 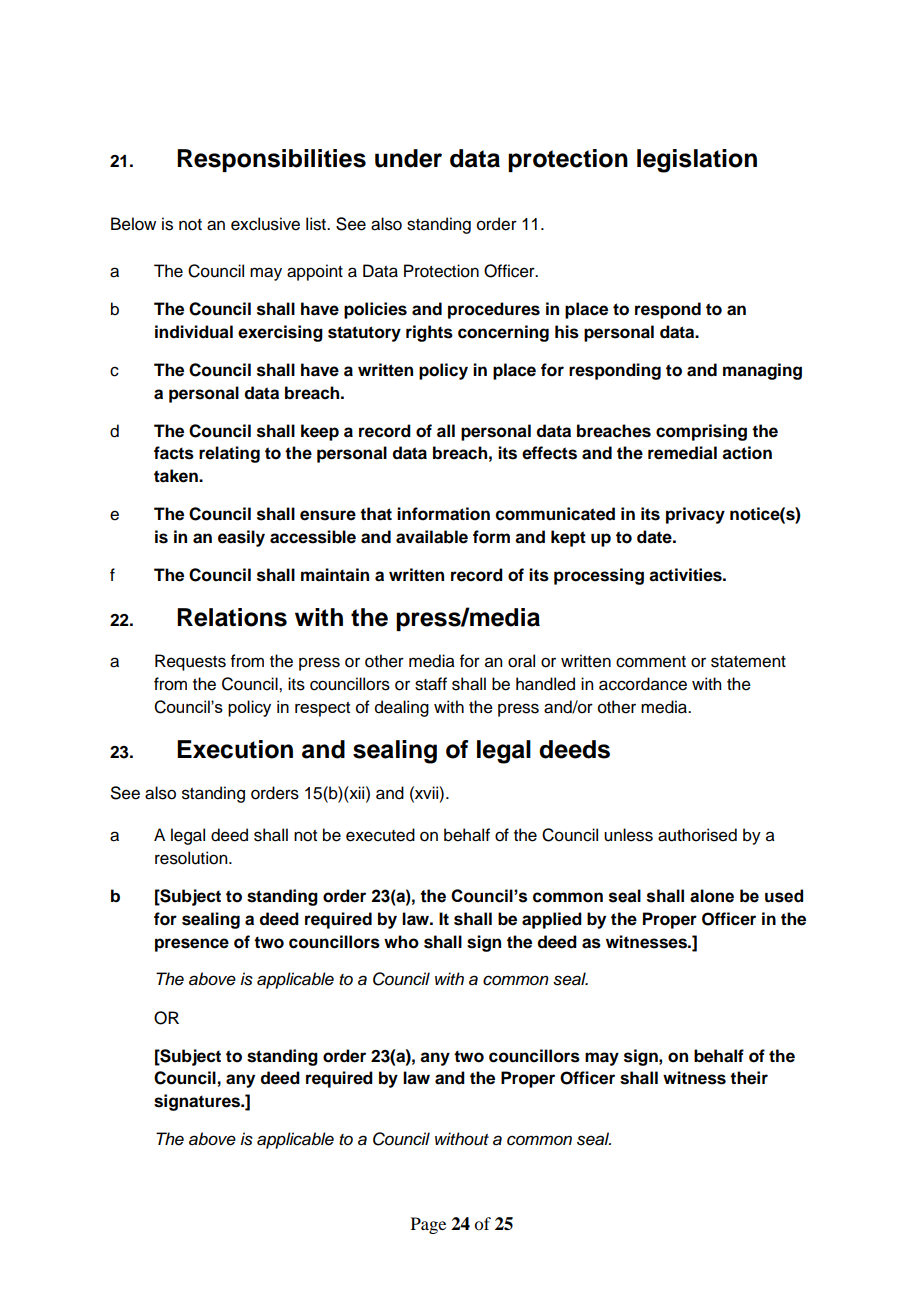 What do you see at coordinates (697, 835) in the screenshot?
I see `authorised` at bounding box center [697, 835].
